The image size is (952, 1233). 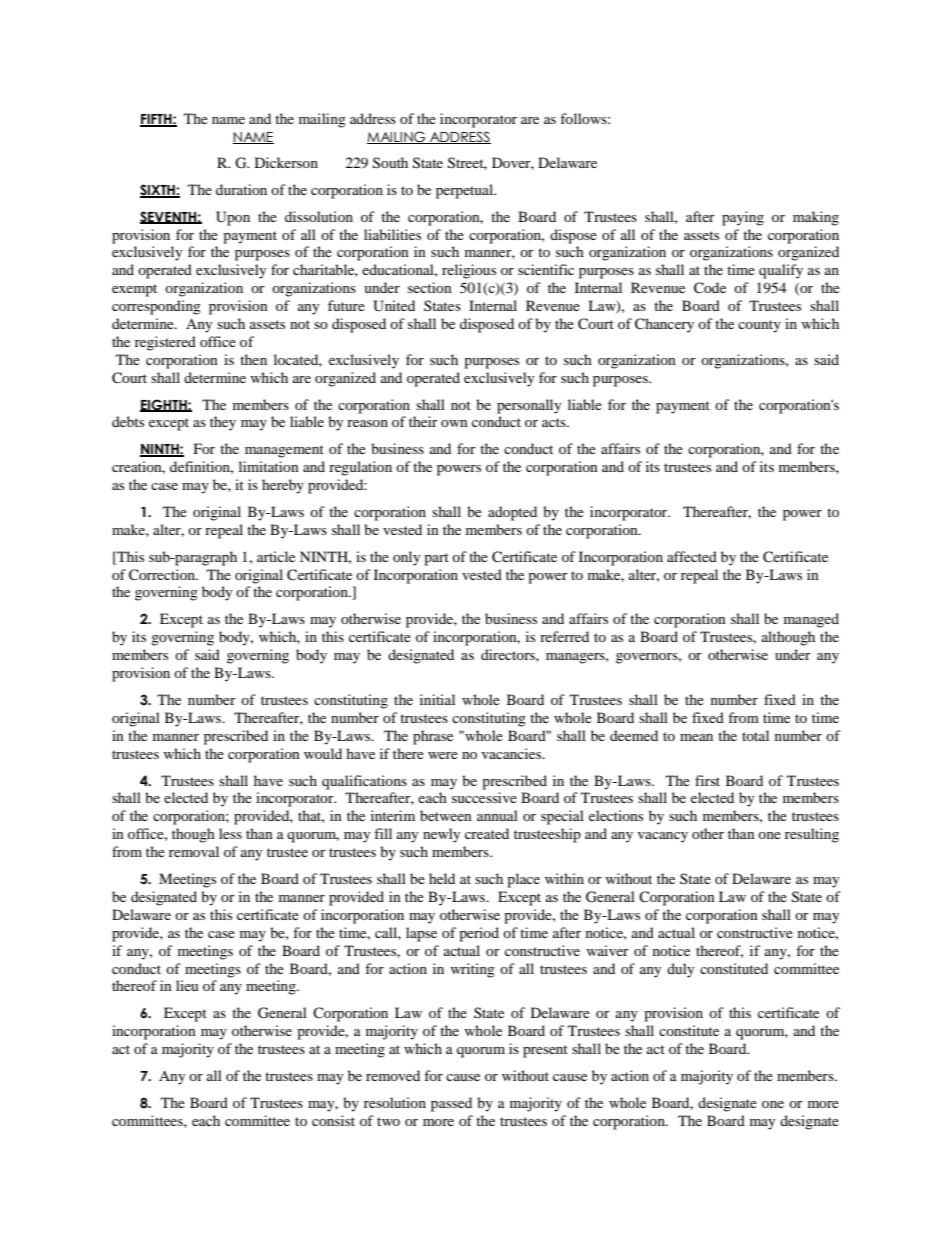 I want to click on consist, so click(x=333, y=1120).
